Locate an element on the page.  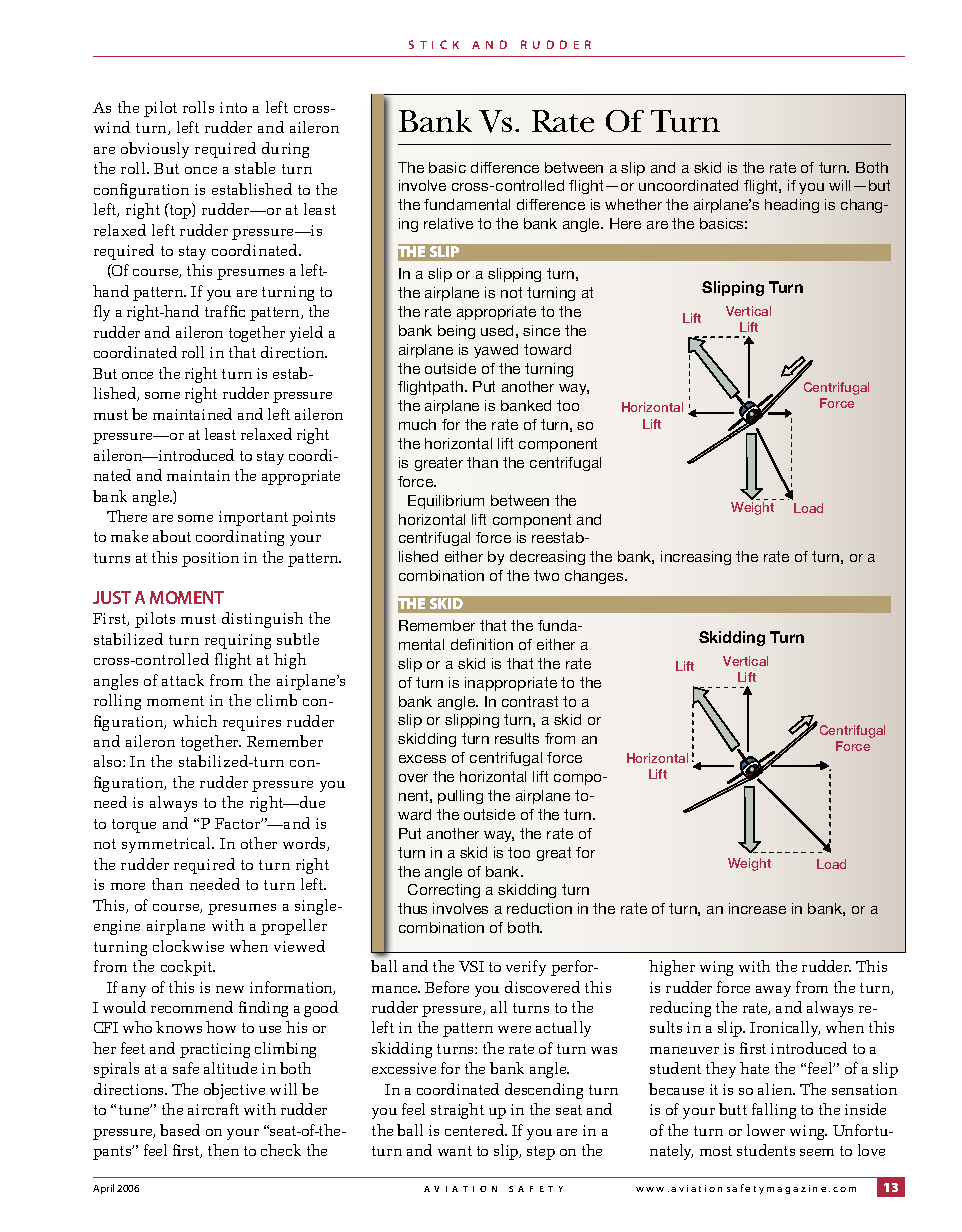
want is located at coordinates (455, 1151).
